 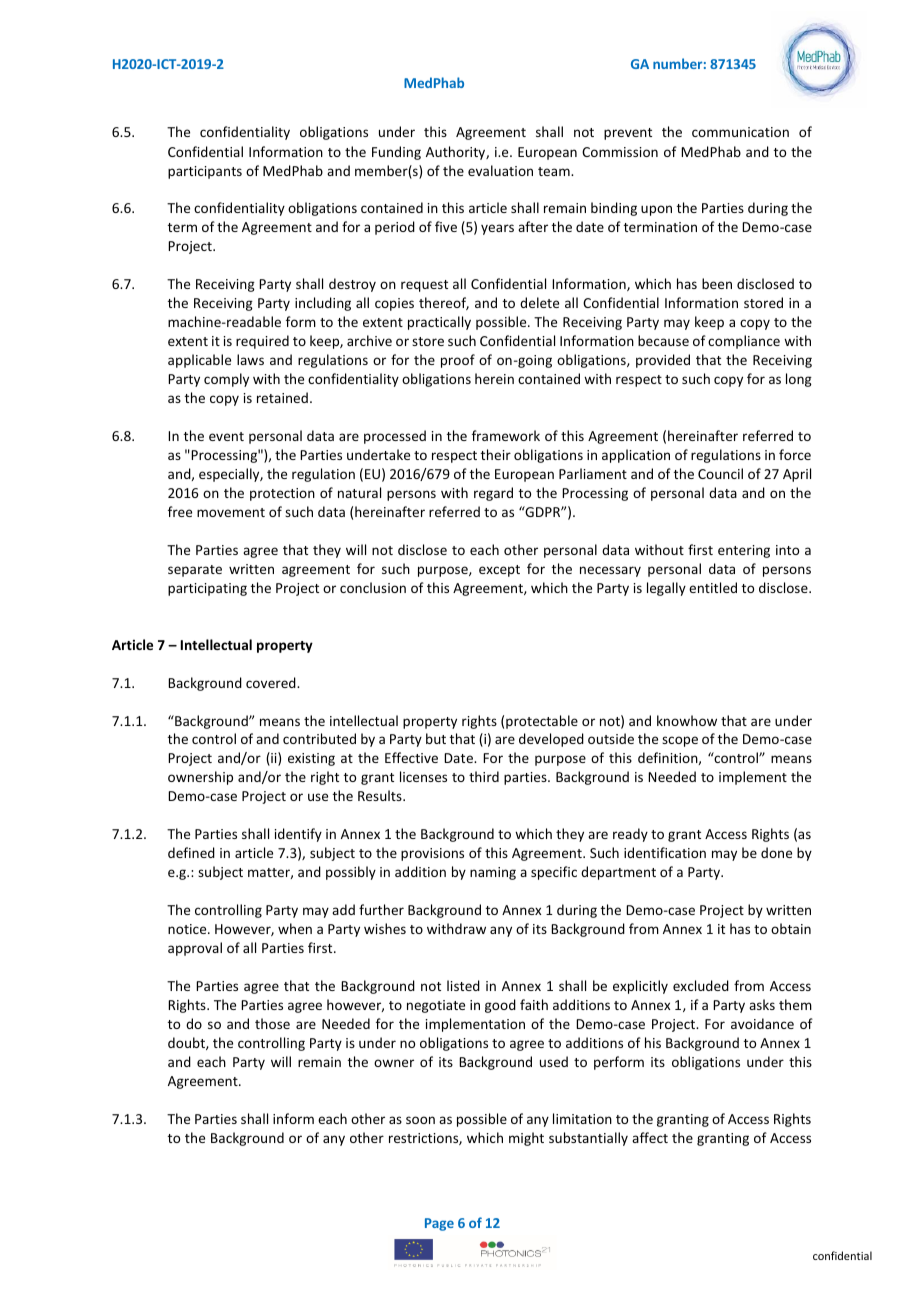 What do you see at coordinates (207, 589) in the document?
I see `participating` at bounding box center [207, 589].
